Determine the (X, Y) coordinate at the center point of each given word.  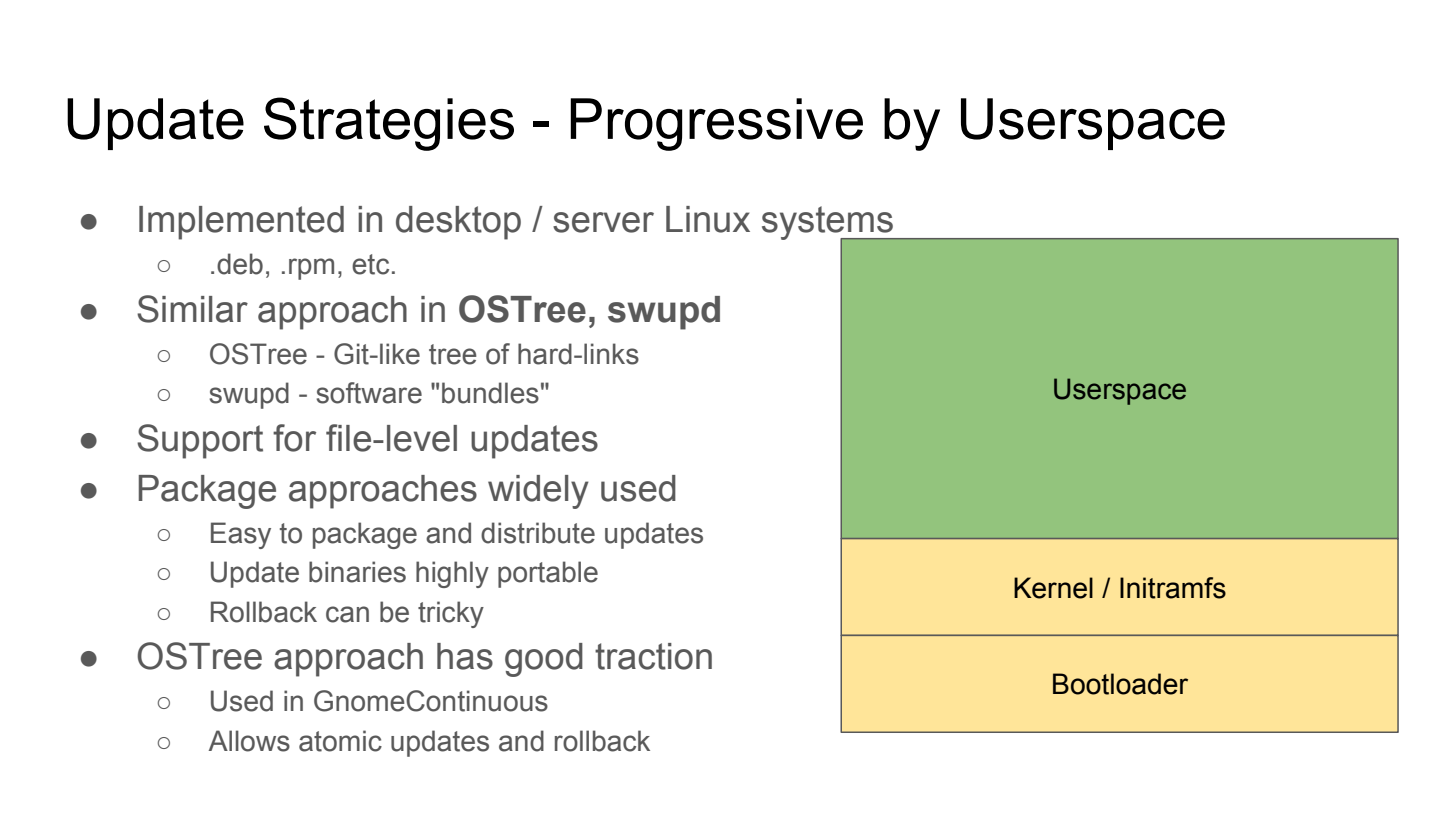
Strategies (389, 124)
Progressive (716, 124)
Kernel (1053, 588)
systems (828, 224)
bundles (490, 393)
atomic (340, 741)
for (294, 438)
